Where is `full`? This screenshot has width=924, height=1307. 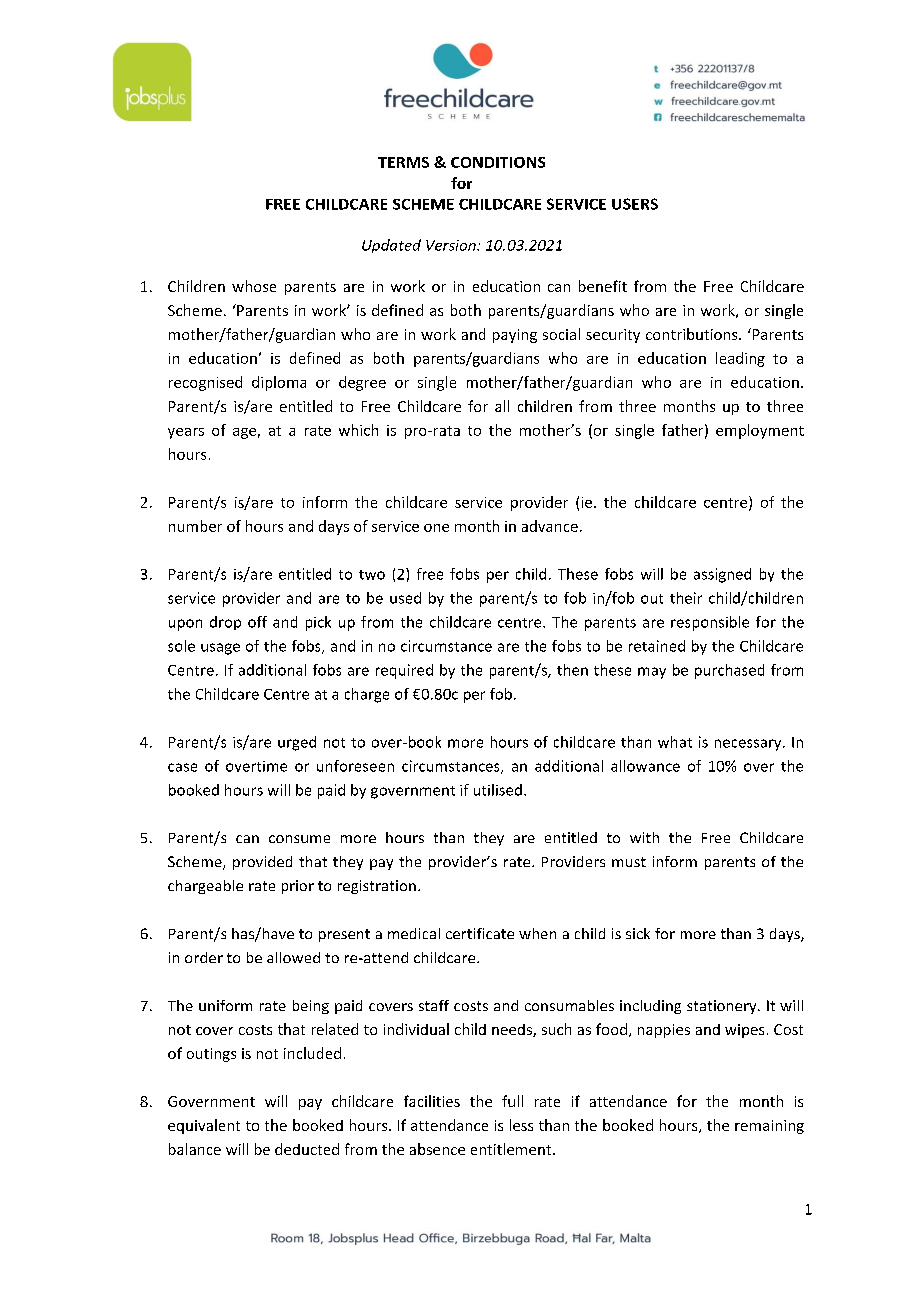
full is located at coordinates (512, 1101).
